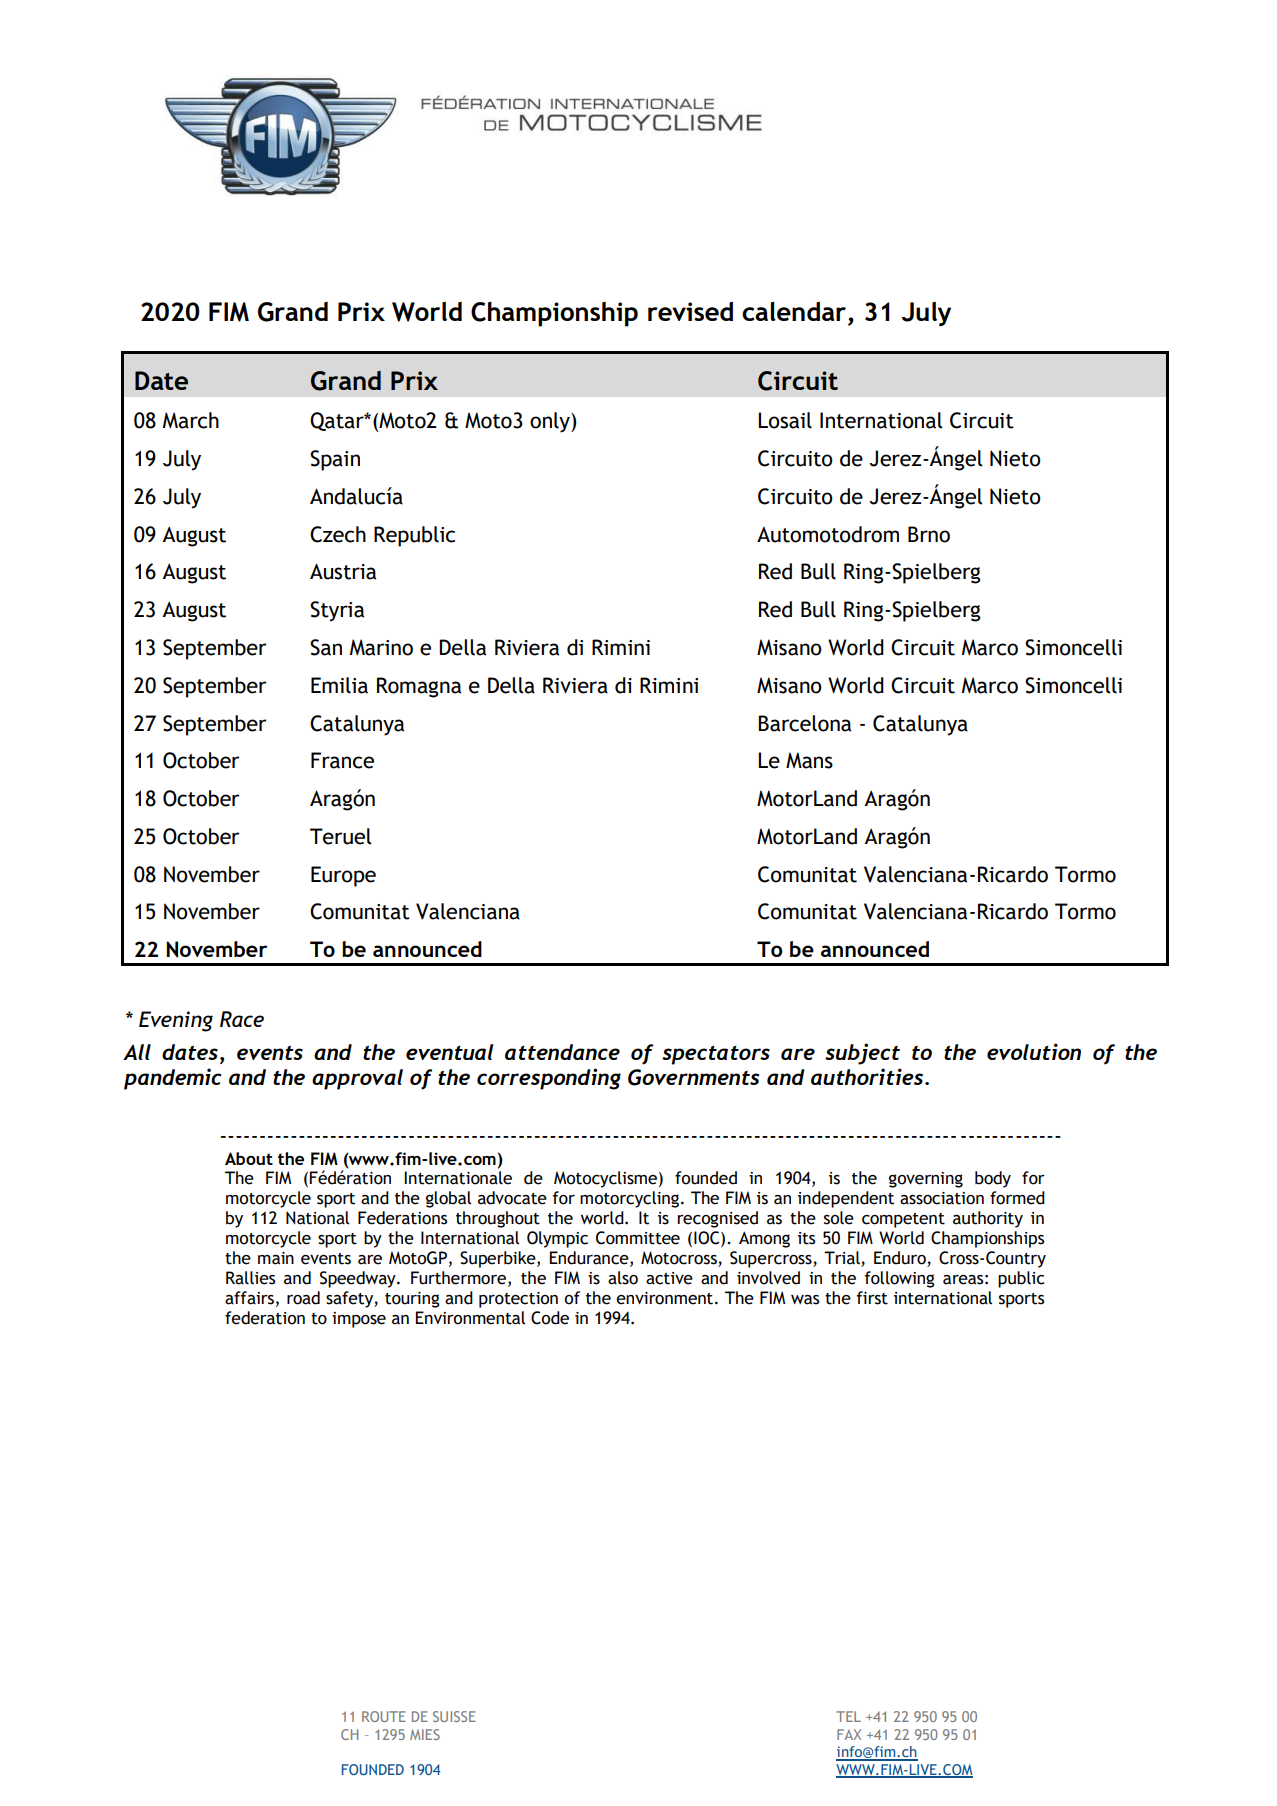  Describe the element at coordinates (551, 422) in the page. I see `only` at that location.
